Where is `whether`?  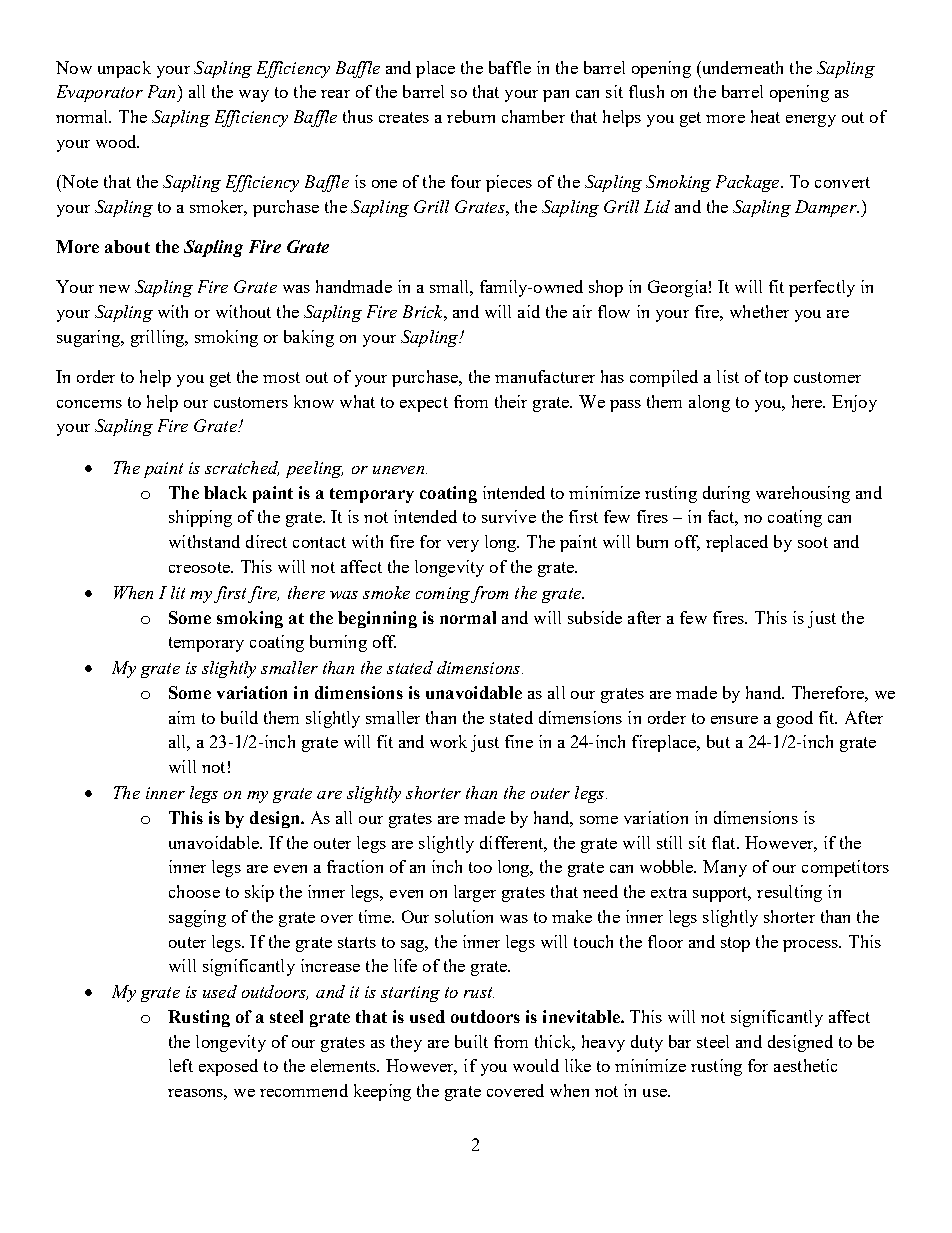 whether is located at coordinates (759, 311).
